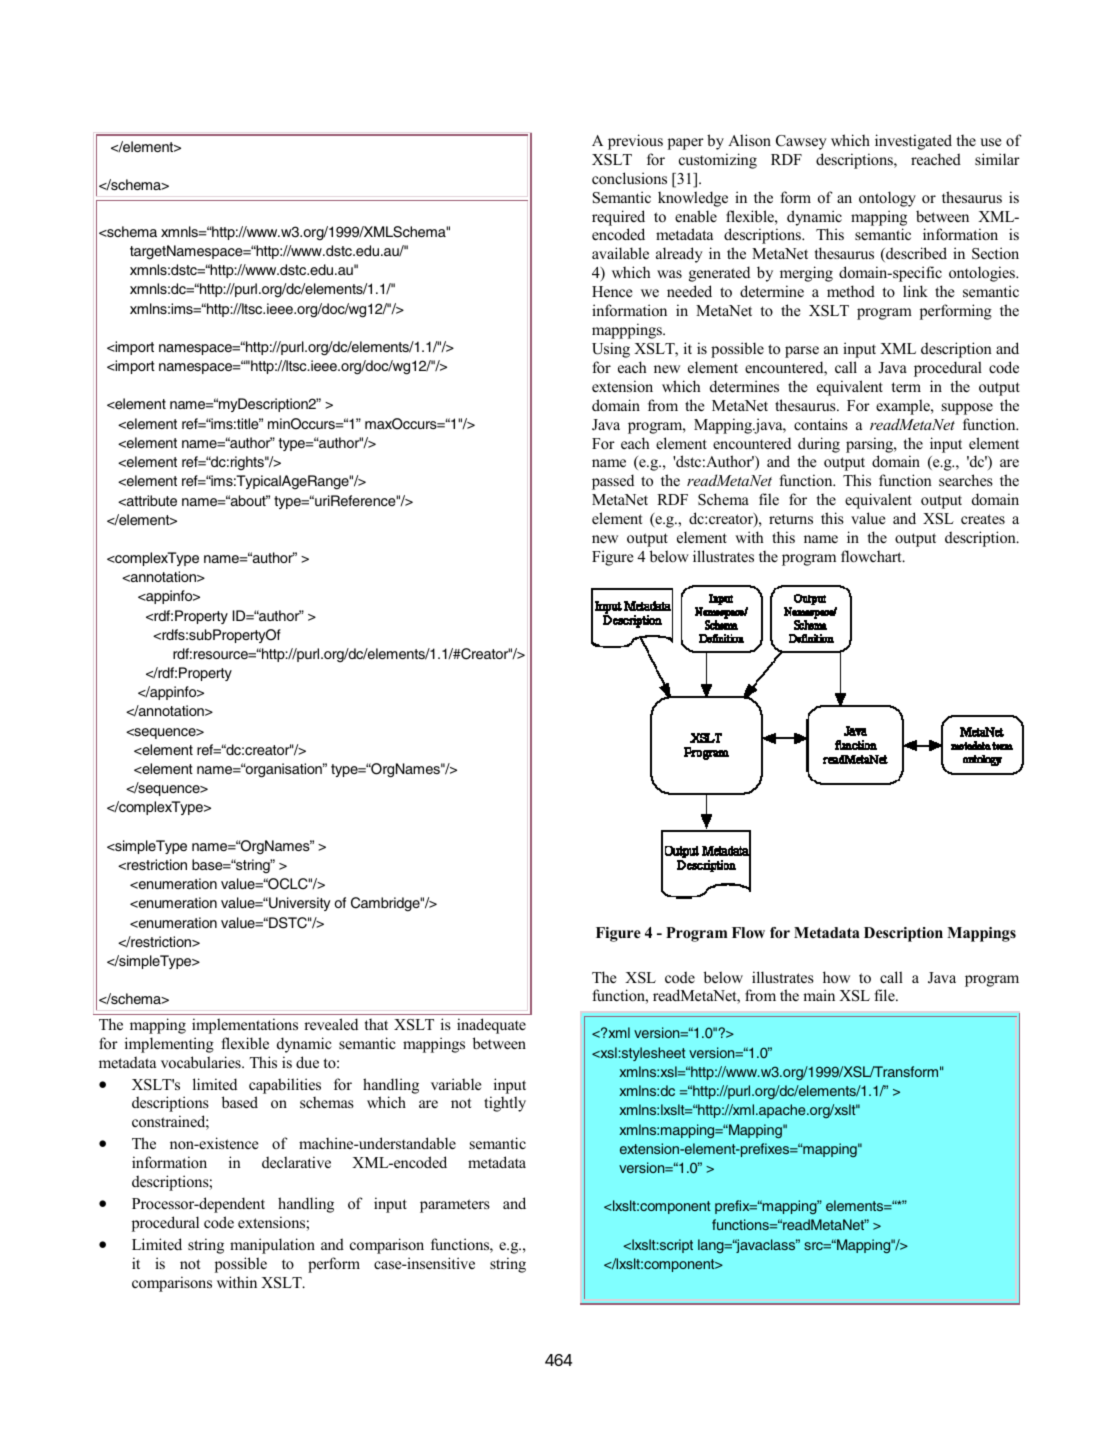 The image size is (1118, 1447). What do you see at coordinates (629, 178) in the screenshot?
I see `conclusions` at bounding box center [629, 178].
